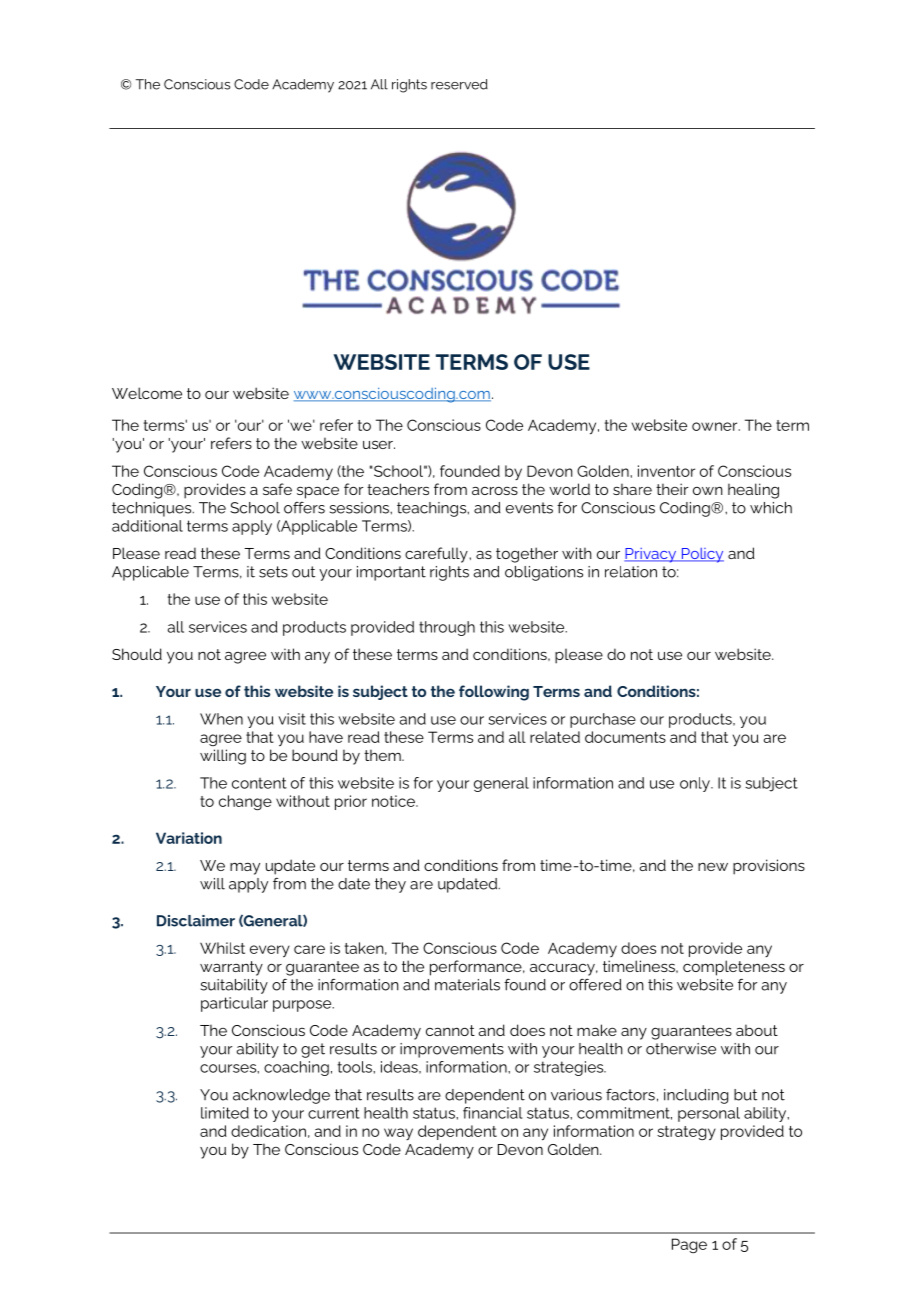 This document has width=924, height=1308. Describe the element at coordinates (495, 490) in the document. I see `across` at that location.
